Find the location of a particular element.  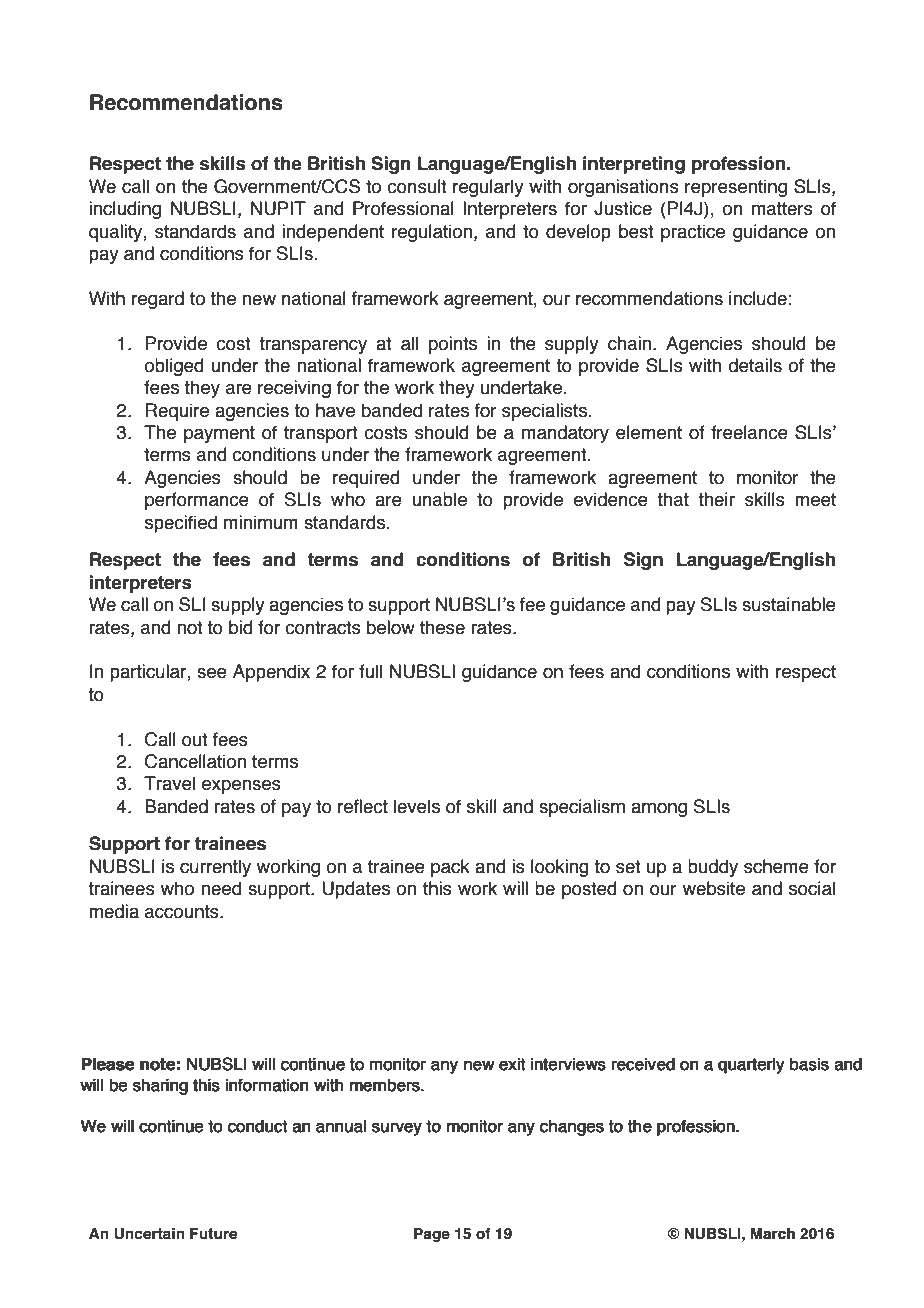

accounts is located at coordinates (183, 912).
